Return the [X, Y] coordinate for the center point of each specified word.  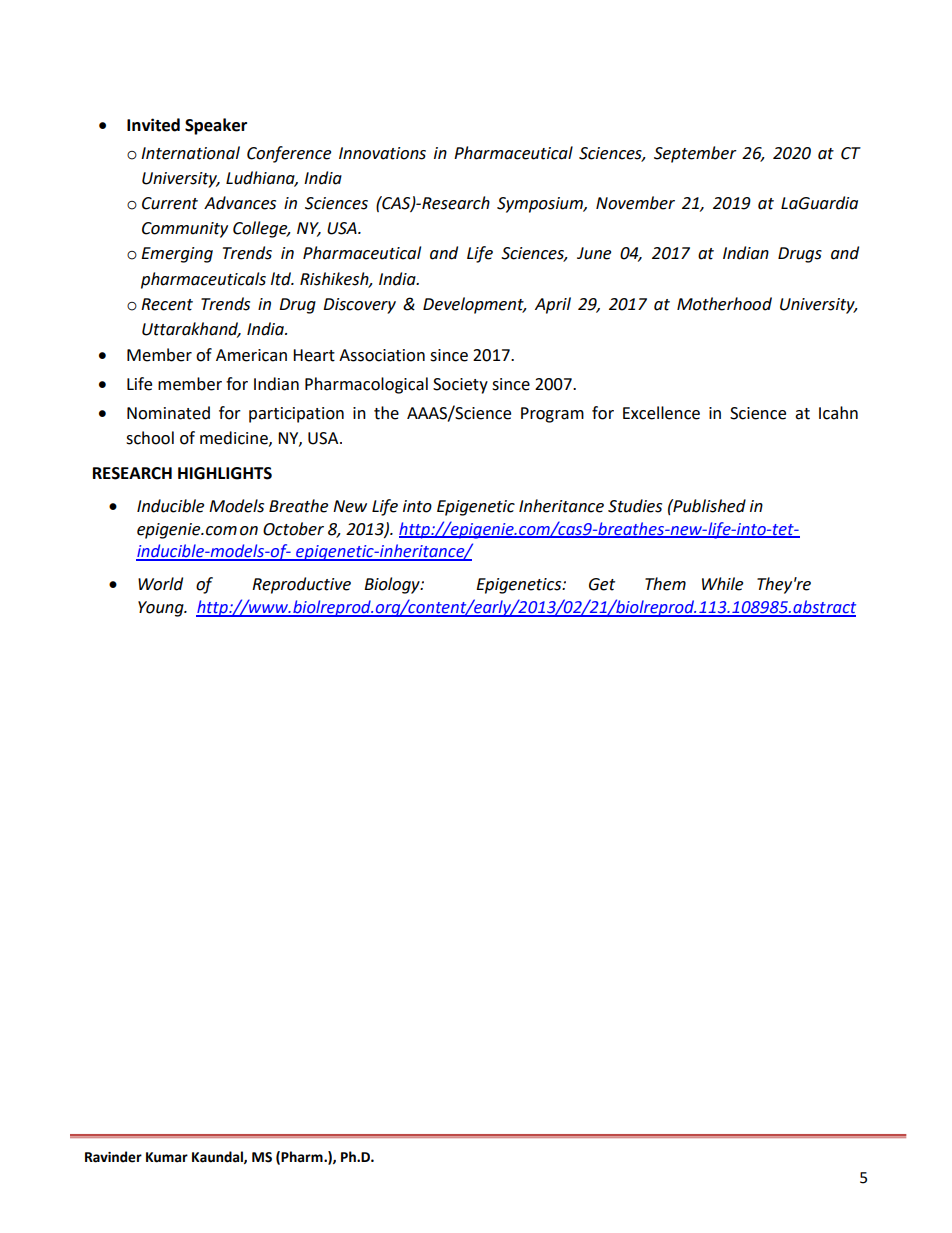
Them [665, 584]
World [160, 584]
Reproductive [301, 585]
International [190, 153]
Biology [393, 585]
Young [162, 609]
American [251, 355]
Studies [635, 506]
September [695, 154]
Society [460, 386]
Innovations [382, 153]
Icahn [838, 413]
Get [602, 584]
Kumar [167, 1157]
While [722, 584]
